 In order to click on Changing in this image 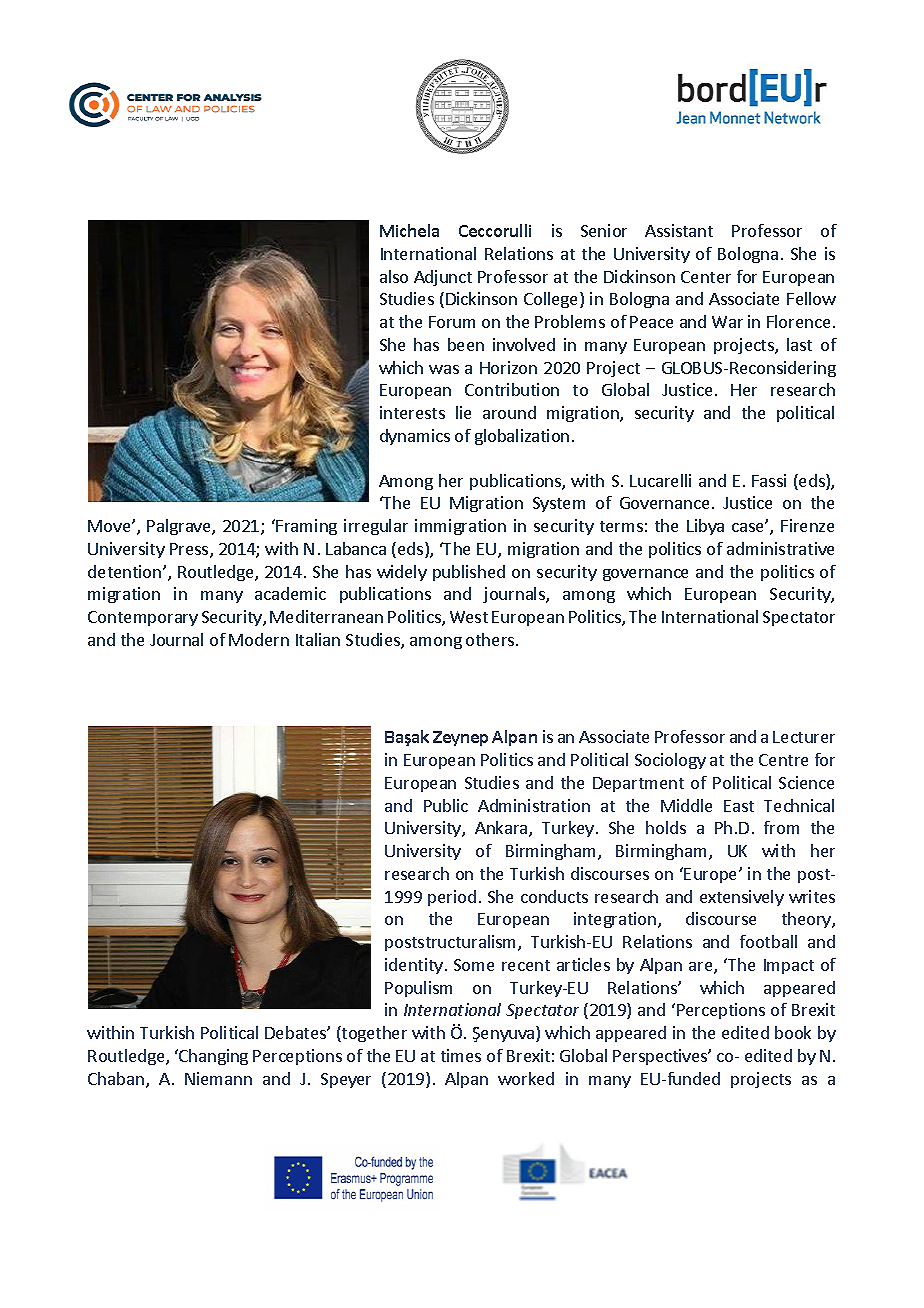, I will do `click(212, 1057)`.
